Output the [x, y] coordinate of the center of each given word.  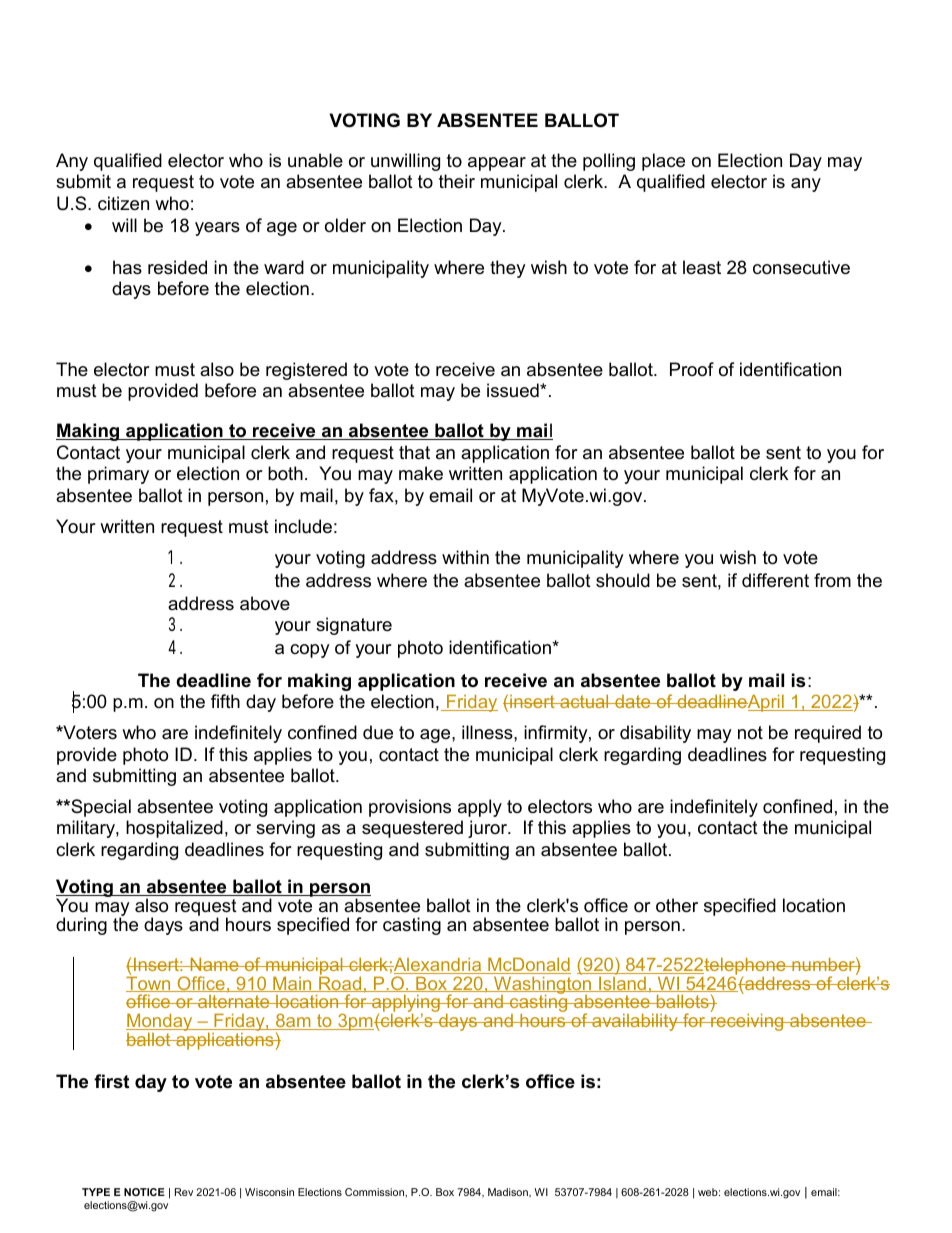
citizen [123, 203]
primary [118, 475]
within [465, 557]
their [457, 181]
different [775, 580]
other [677, 905]
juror [489, 829]
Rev [184, 1192]
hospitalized [174, 829]
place [663, 162]
